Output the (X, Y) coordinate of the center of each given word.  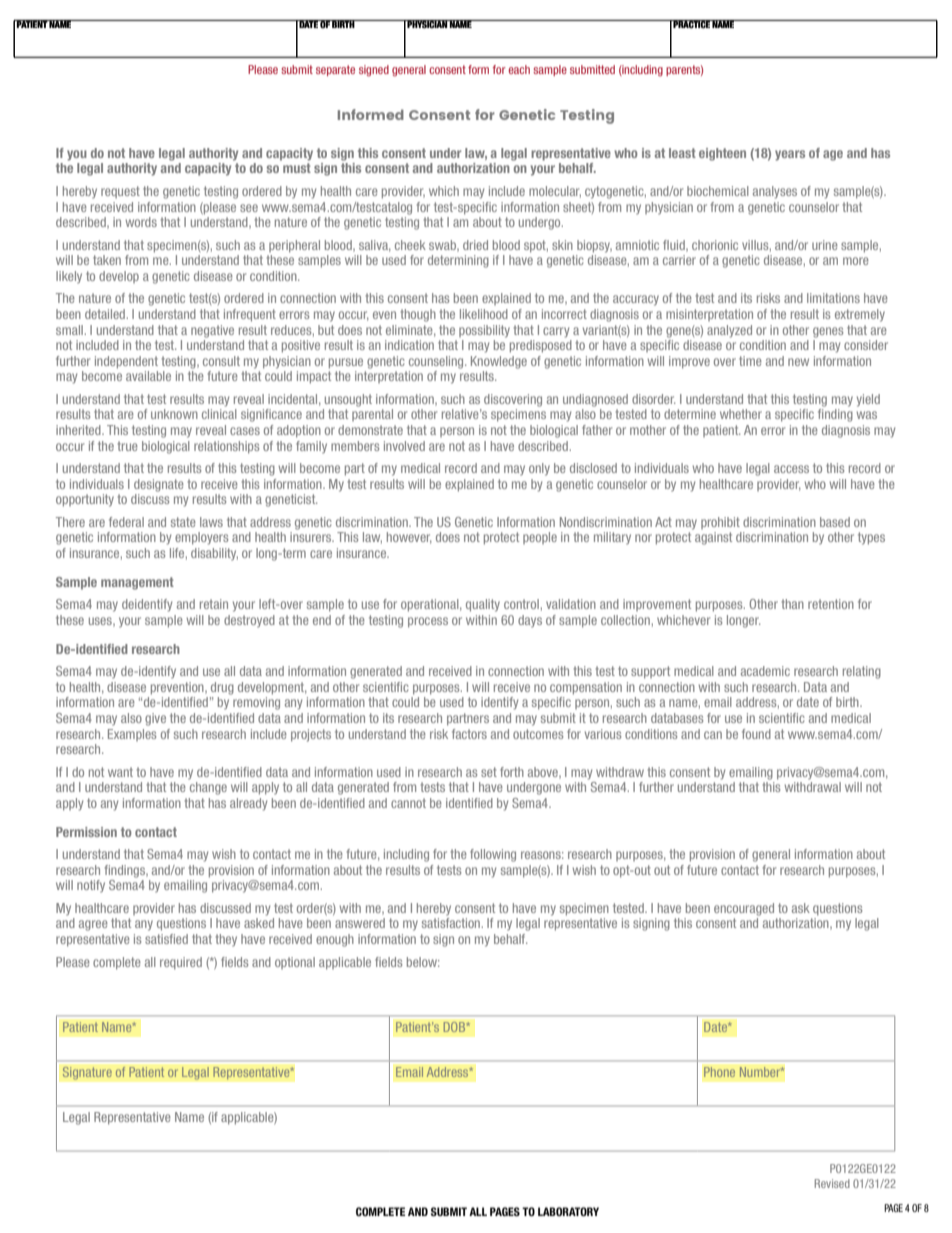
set (489, 772)
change (208, 788)
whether (741, 414)
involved (404, 446)
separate (335, 70)
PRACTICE (692, 24)
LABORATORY (568, 1211)
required (181, 963)
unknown (174, 414)
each (519, 69)
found (756, 734)
